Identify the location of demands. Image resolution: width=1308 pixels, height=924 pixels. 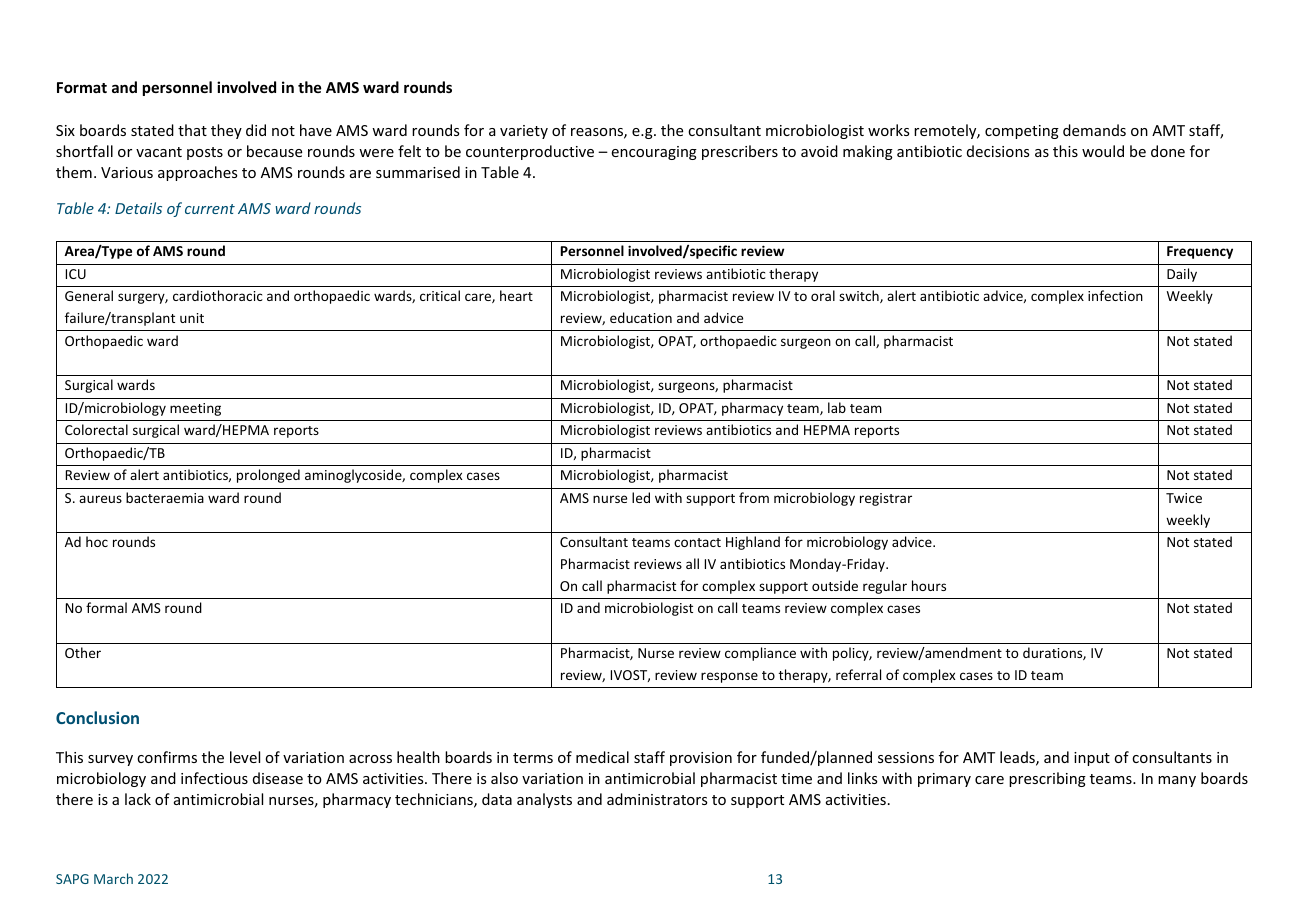
(1094, 130).
